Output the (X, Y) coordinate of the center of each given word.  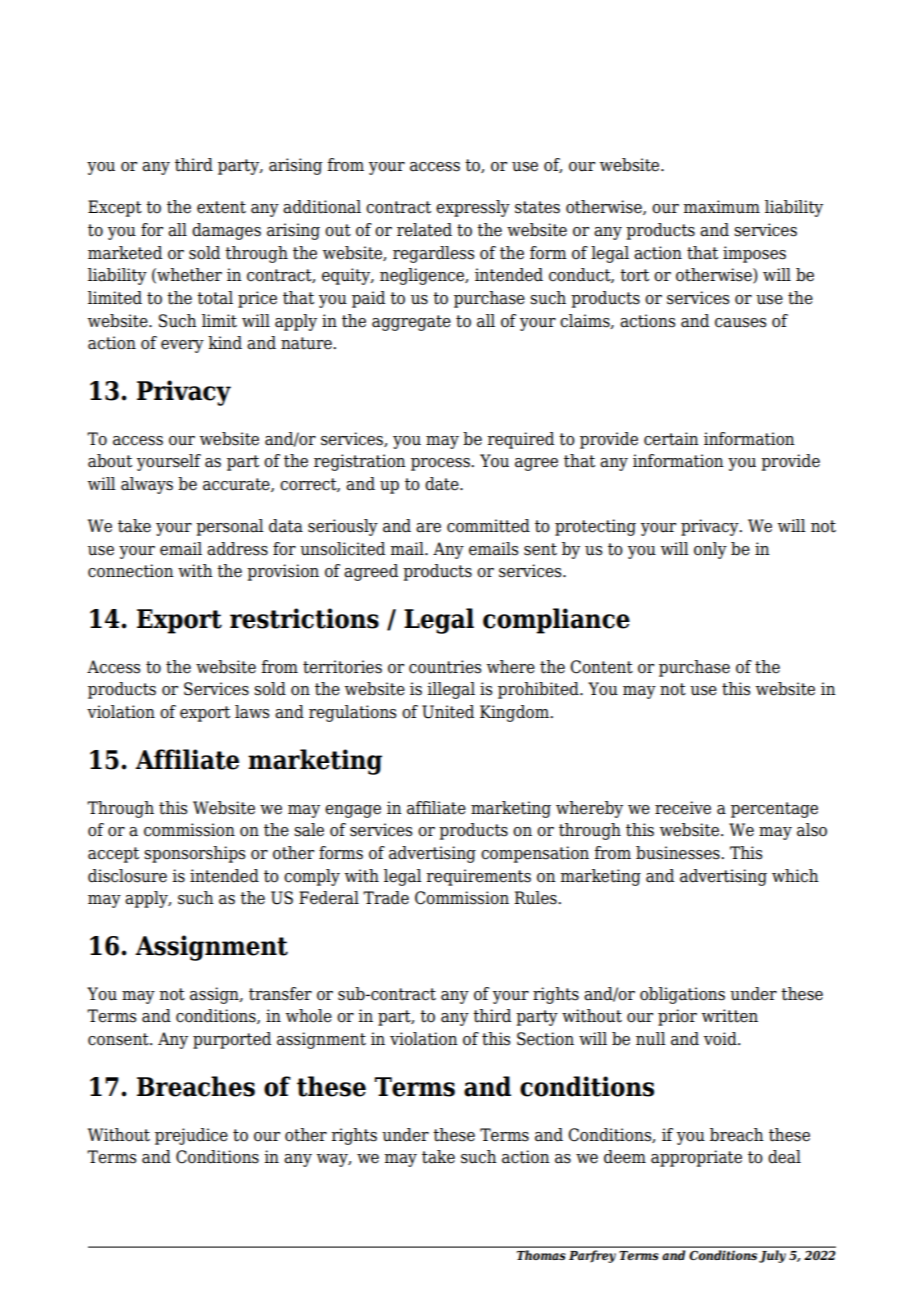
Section (545, 1039)
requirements (479, 877)
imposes (754, 254)
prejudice (191, 1136)
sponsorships (194, 854)
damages (226, 231)
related (424, 230)
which (795, 876)
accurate (237, 485)
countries (445, 667)
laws (252, 712)
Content (601, 667)
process (441, 464)
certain (671, 439)
